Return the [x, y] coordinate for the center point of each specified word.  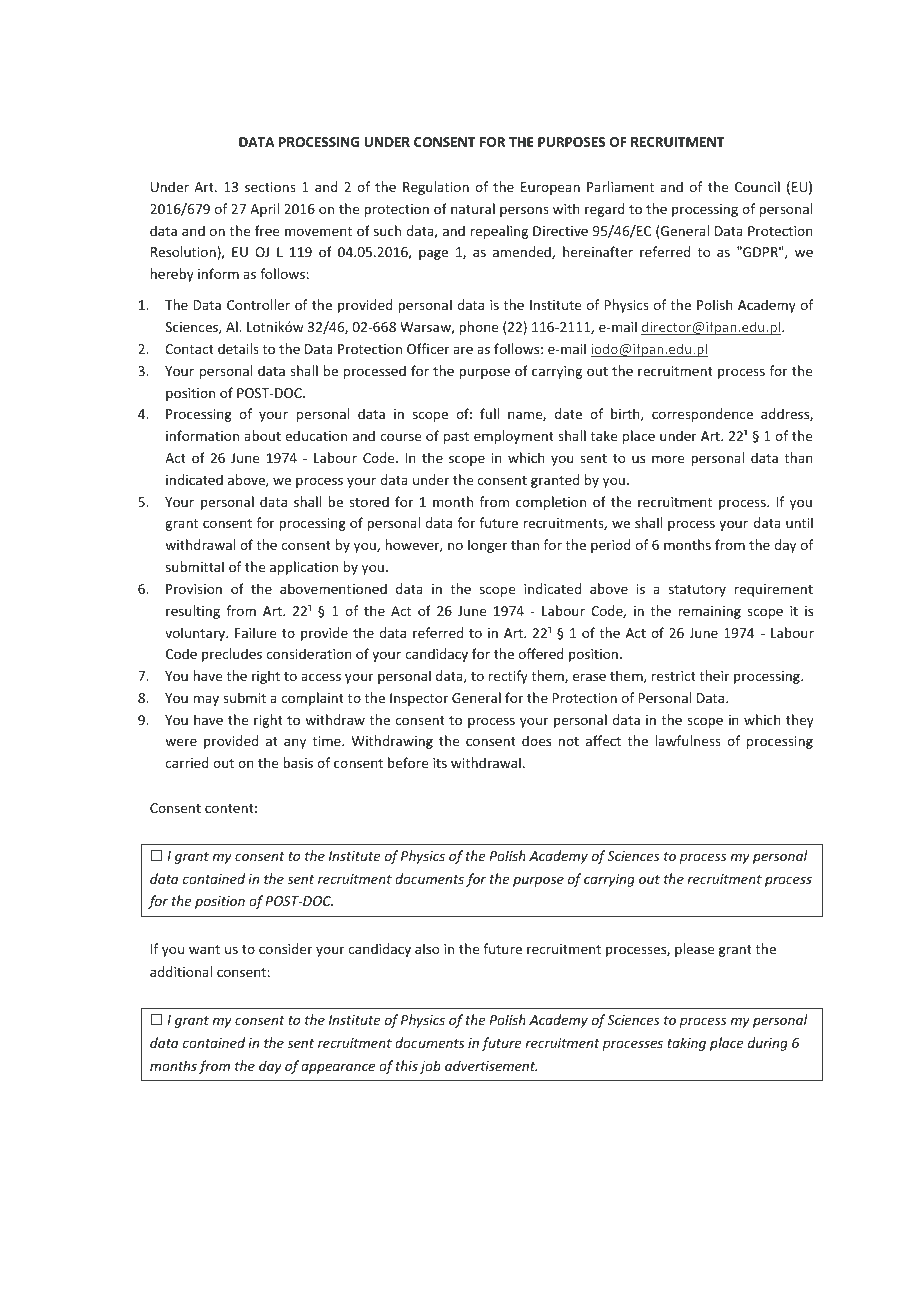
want [204, 949]
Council [757, 186]
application [304, 568]
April [264, 210]
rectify [508, 677]
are [463, 350]
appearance [338, 1068]
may [206, 700]
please [694, 950]
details [238, 348]
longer [487, 546]
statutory [697, 591]
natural [473, 208]
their [715, 675]
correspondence [702, 415]
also [427, 948]
